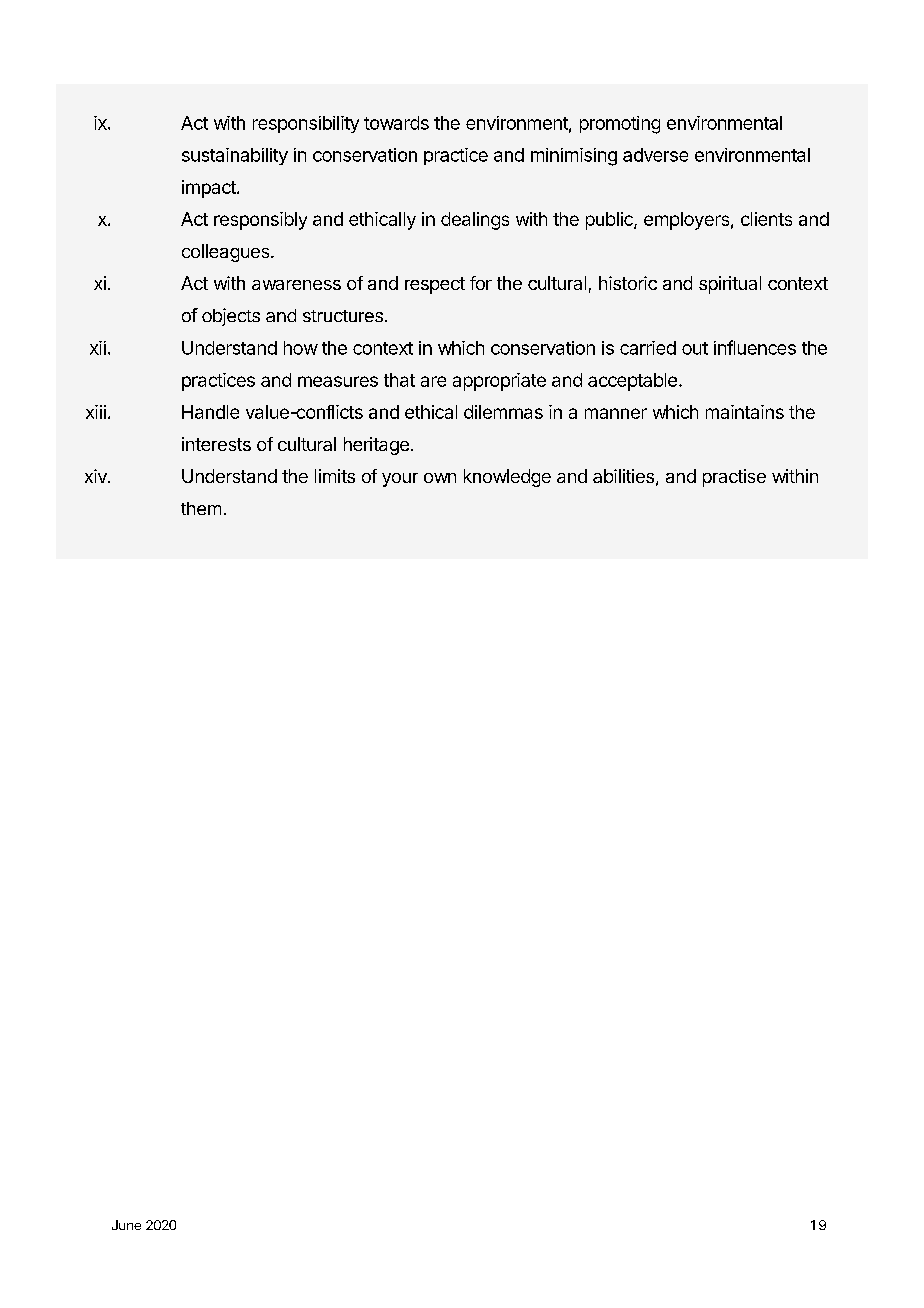  Describe the element at coordinates (440, 478) in the document. I see `own` at that location.
